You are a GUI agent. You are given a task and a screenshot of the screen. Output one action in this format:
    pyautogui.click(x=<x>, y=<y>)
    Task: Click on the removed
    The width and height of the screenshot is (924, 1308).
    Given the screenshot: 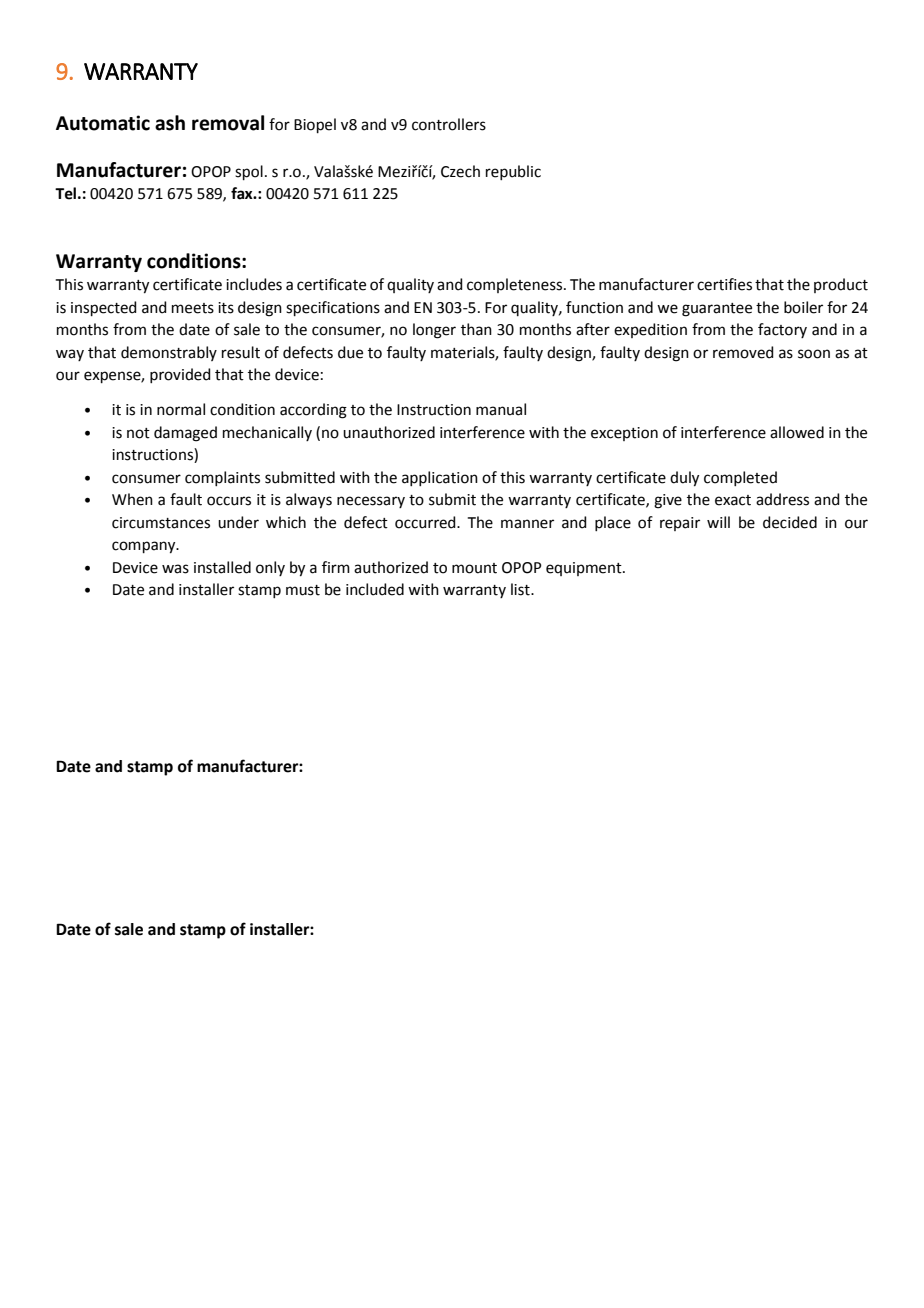 What is the action you would take?
    pyautogui.click(x=743, y=352)
